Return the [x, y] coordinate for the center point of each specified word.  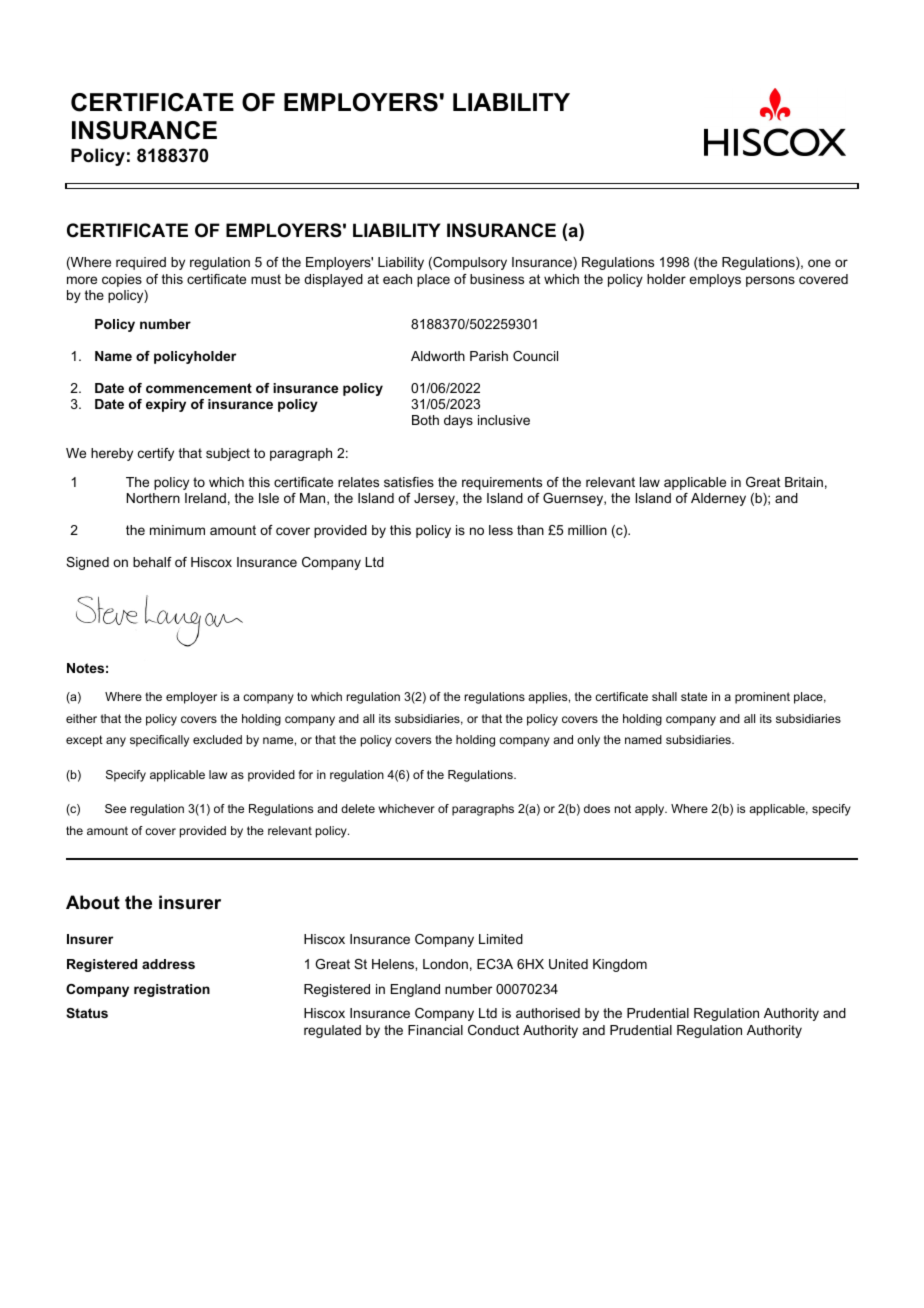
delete [358, 808]
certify [156, 454]
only [588, 741]
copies [122, 280]
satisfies [409, 482]
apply [651, 810]
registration [172, 990]
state [694, 696]
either [81, 718]
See [115, 808]
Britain [804, 482]
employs [715, 280]
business [497, 279]
